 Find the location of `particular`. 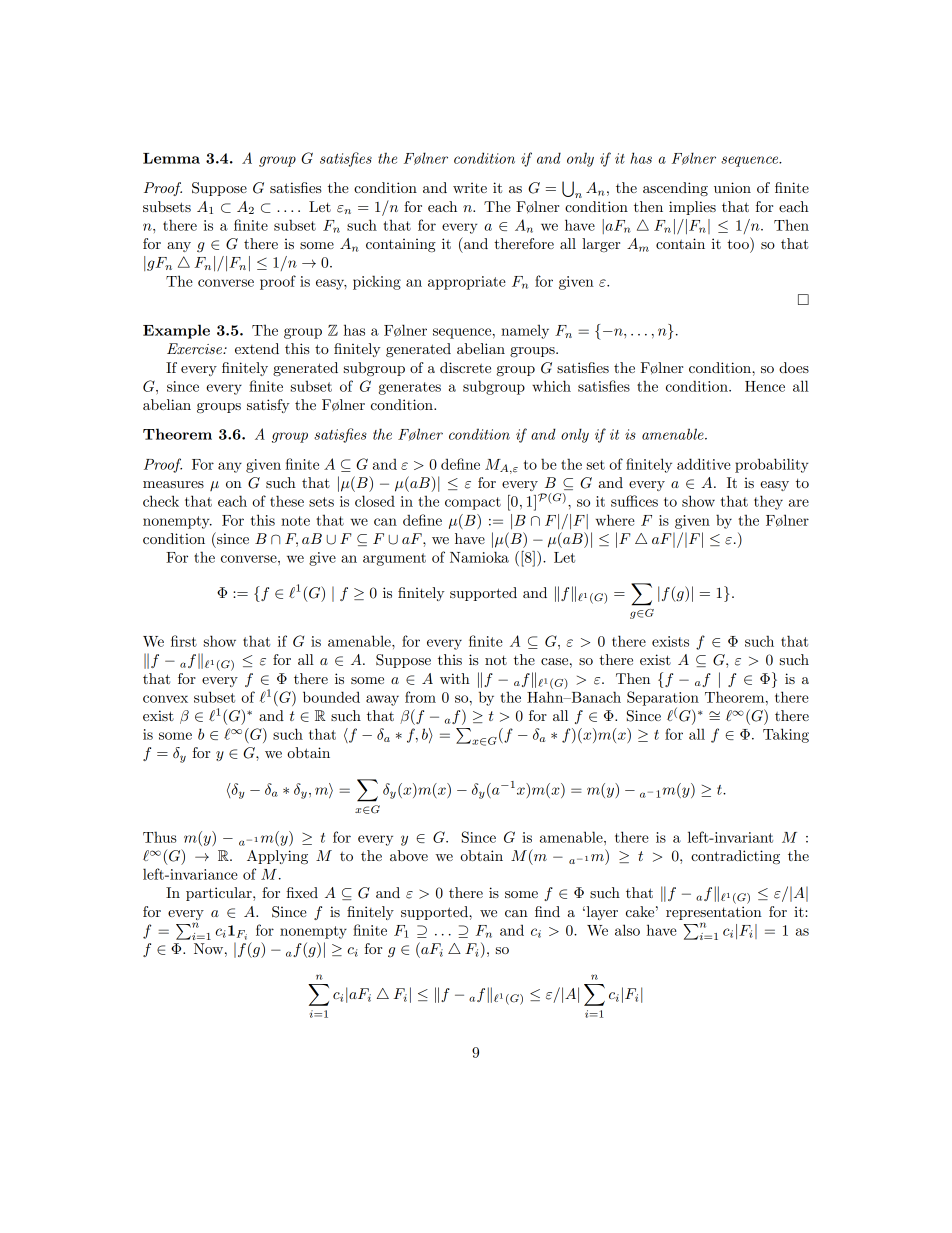

particular is located at coordinates (220, 894).
